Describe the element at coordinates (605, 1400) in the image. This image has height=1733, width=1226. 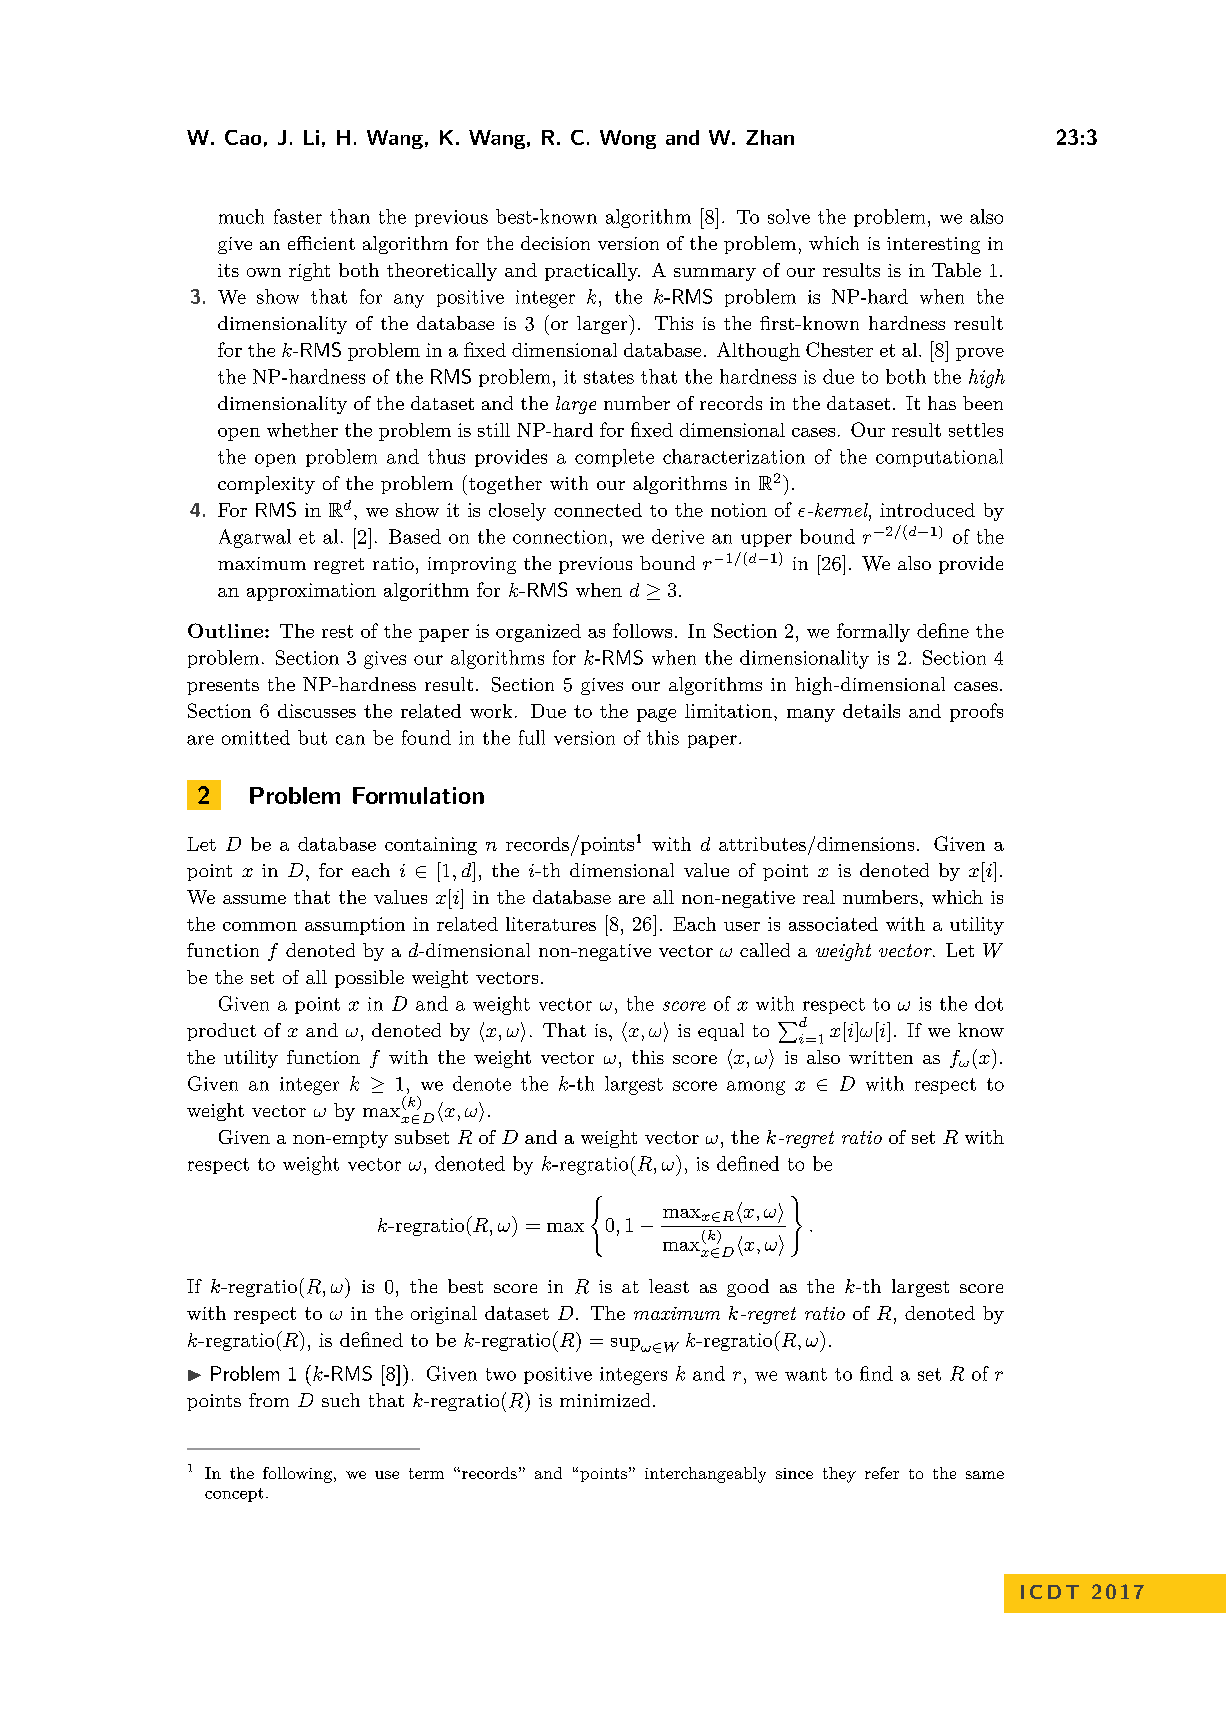
I see `minimized` at that location.
